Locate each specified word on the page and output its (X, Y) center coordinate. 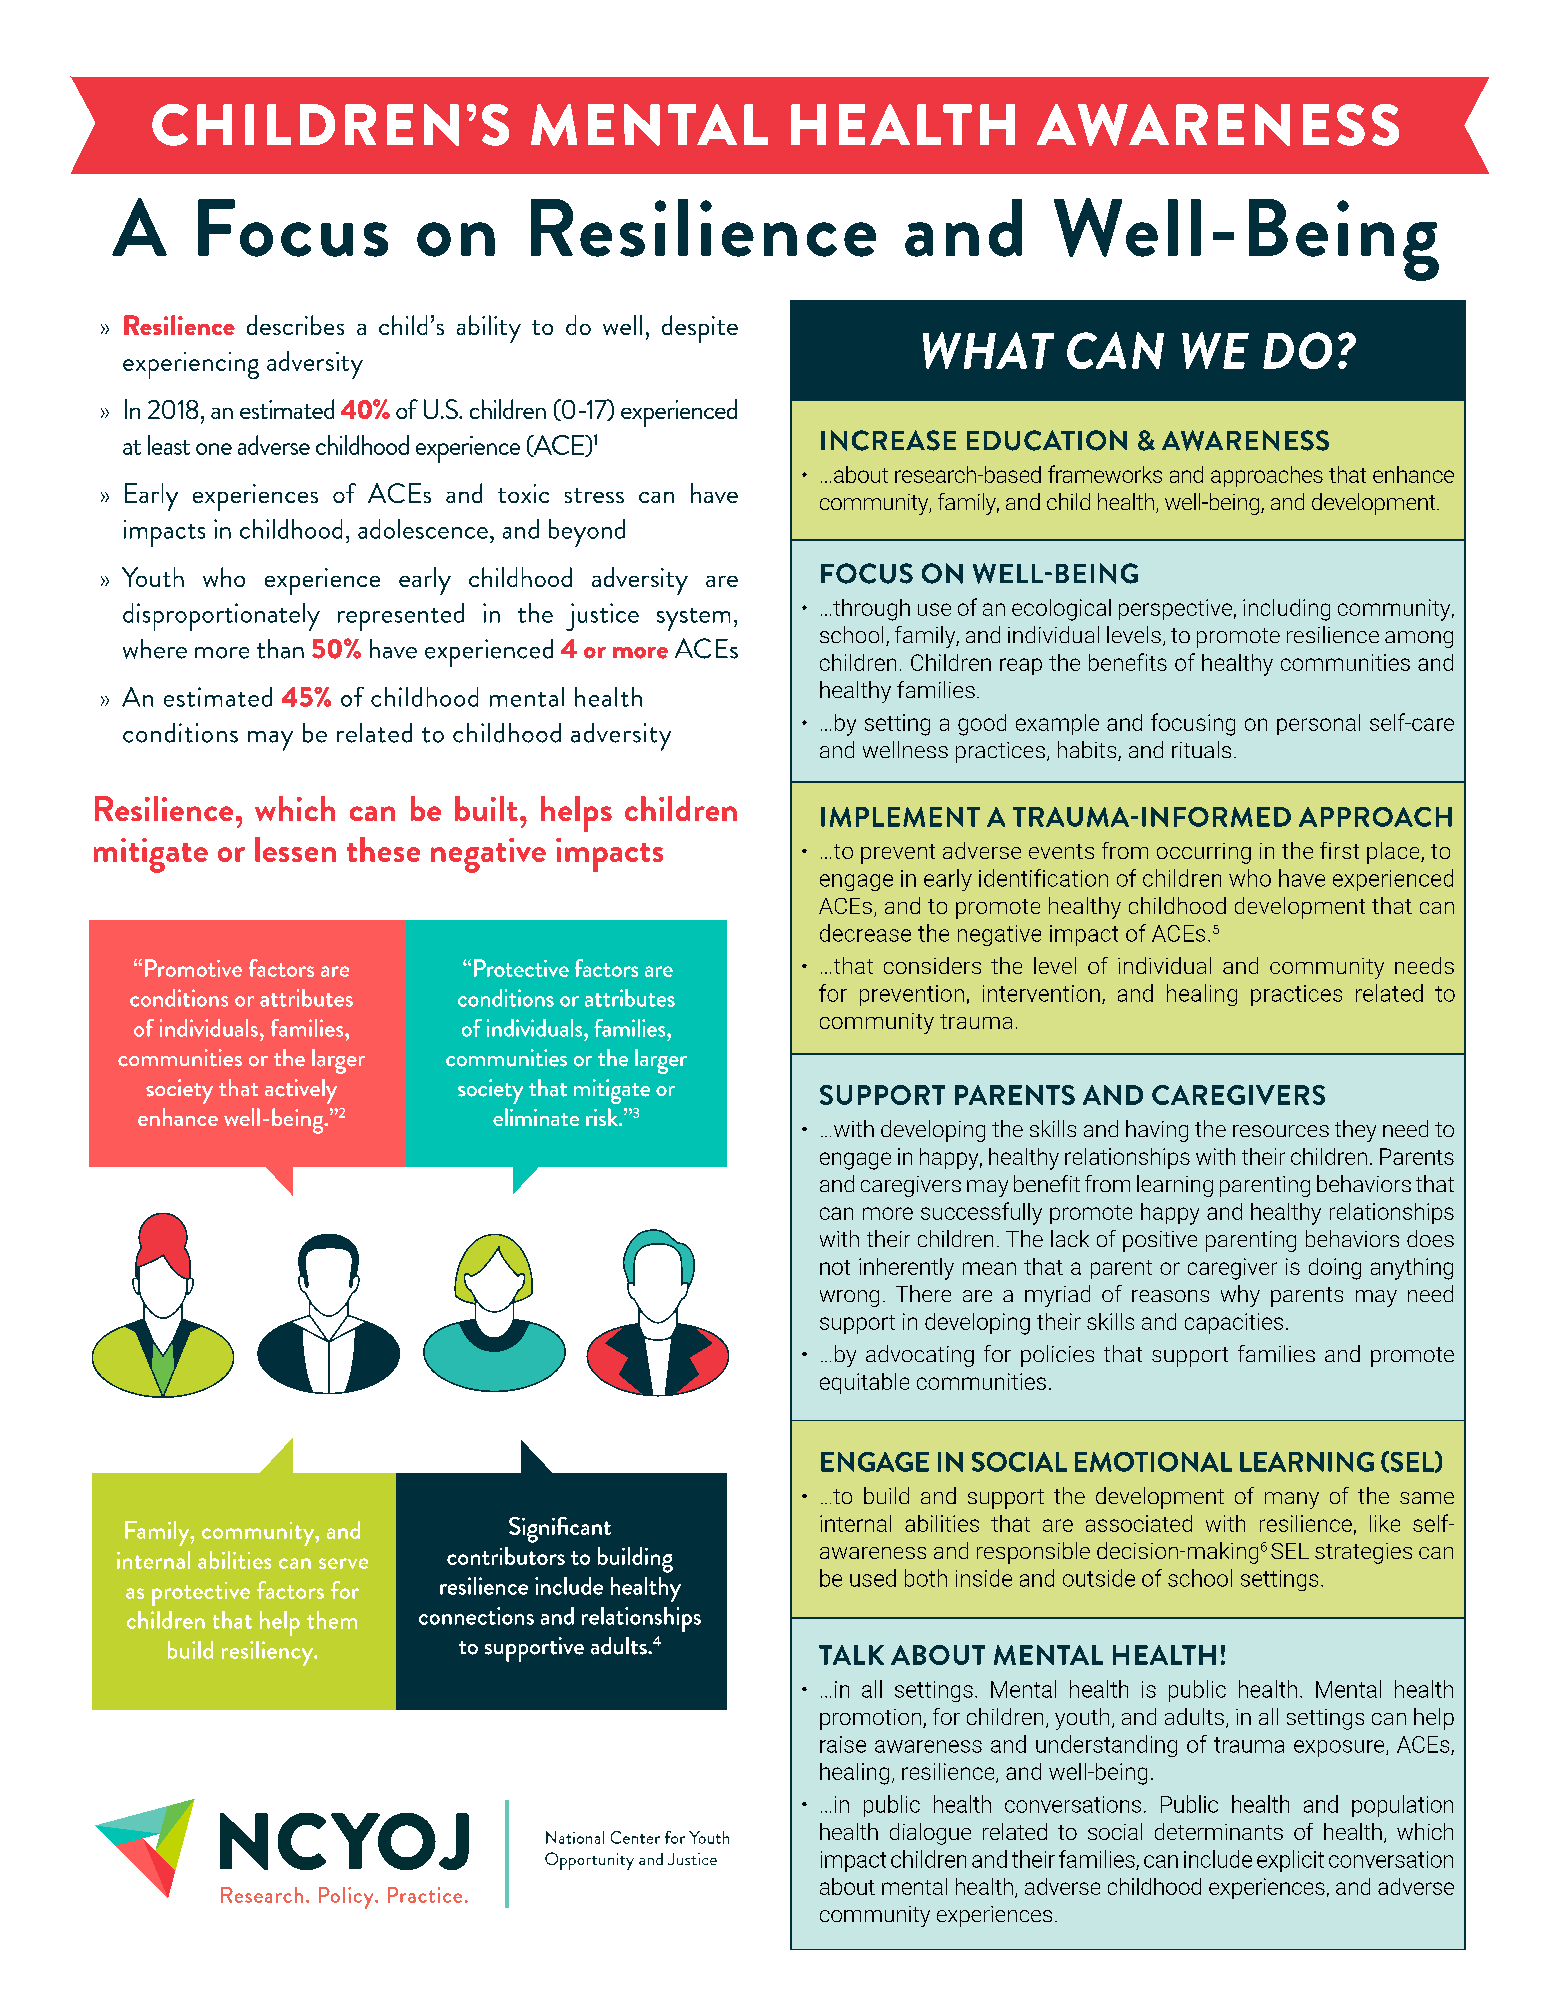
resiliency (268, 1653)
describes (295, 325)
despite (700, 329)
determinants (1219, 1831)
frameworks (1105, 474)
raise (843, 1744)
